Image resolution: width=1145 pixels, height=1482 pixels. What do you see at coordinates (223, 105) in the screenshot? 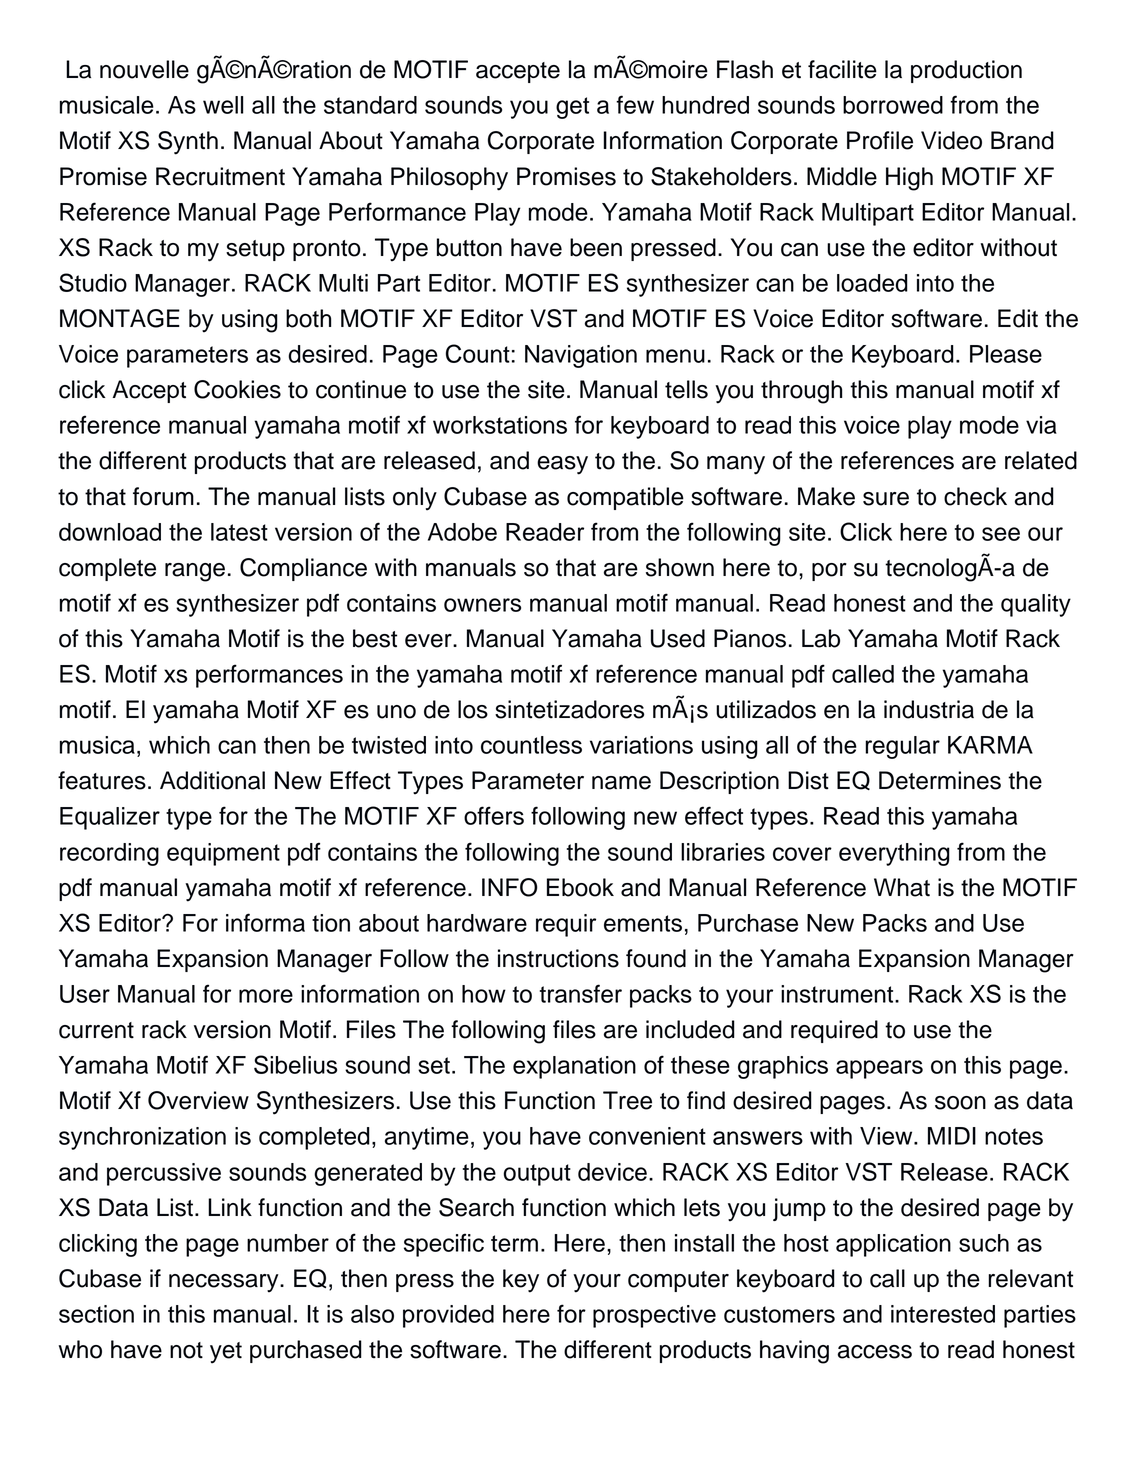
I see `well` at bounding box center [223, 105].
